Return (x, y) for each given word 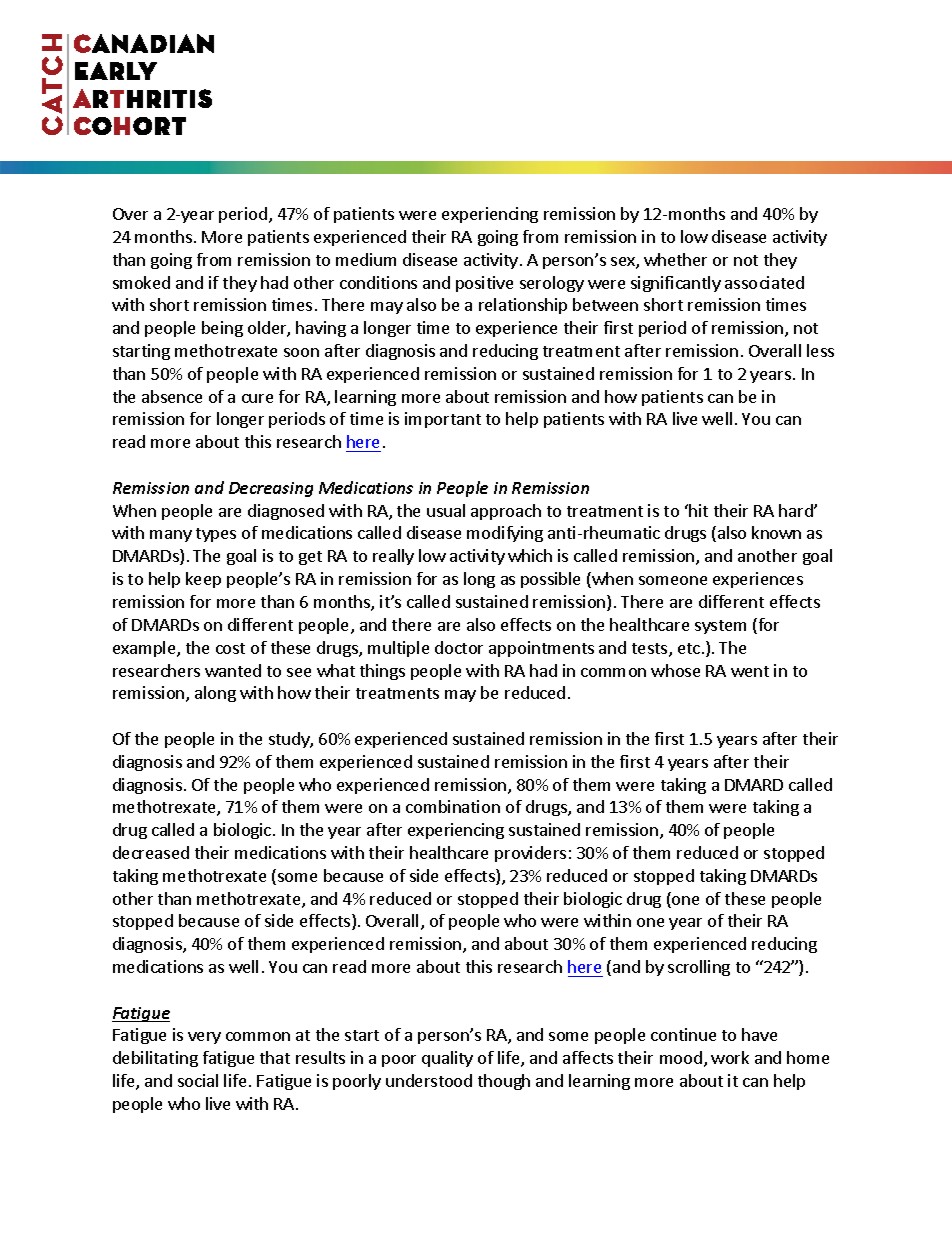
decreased (151, 852)
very (204, 1038)
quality (447, 1059)
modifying (505, 534)
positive (484, 284)
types (216, 535)
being (222, 329)
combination (453, 806)
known (776, 532)
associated (764, 282)
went (750, 671)
